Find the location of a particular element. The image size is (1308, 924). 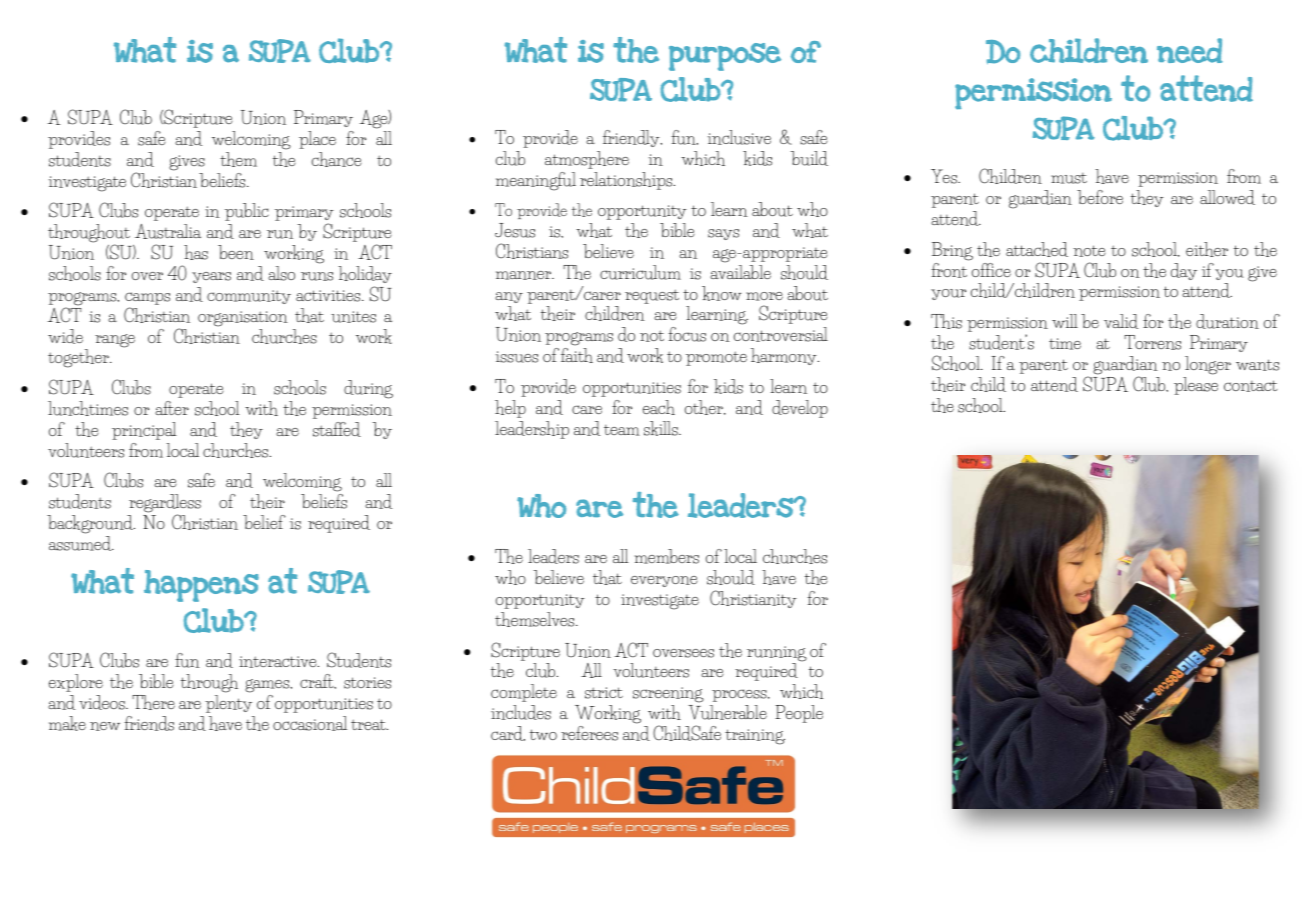

purpose is located at coordinates (725, 57).
